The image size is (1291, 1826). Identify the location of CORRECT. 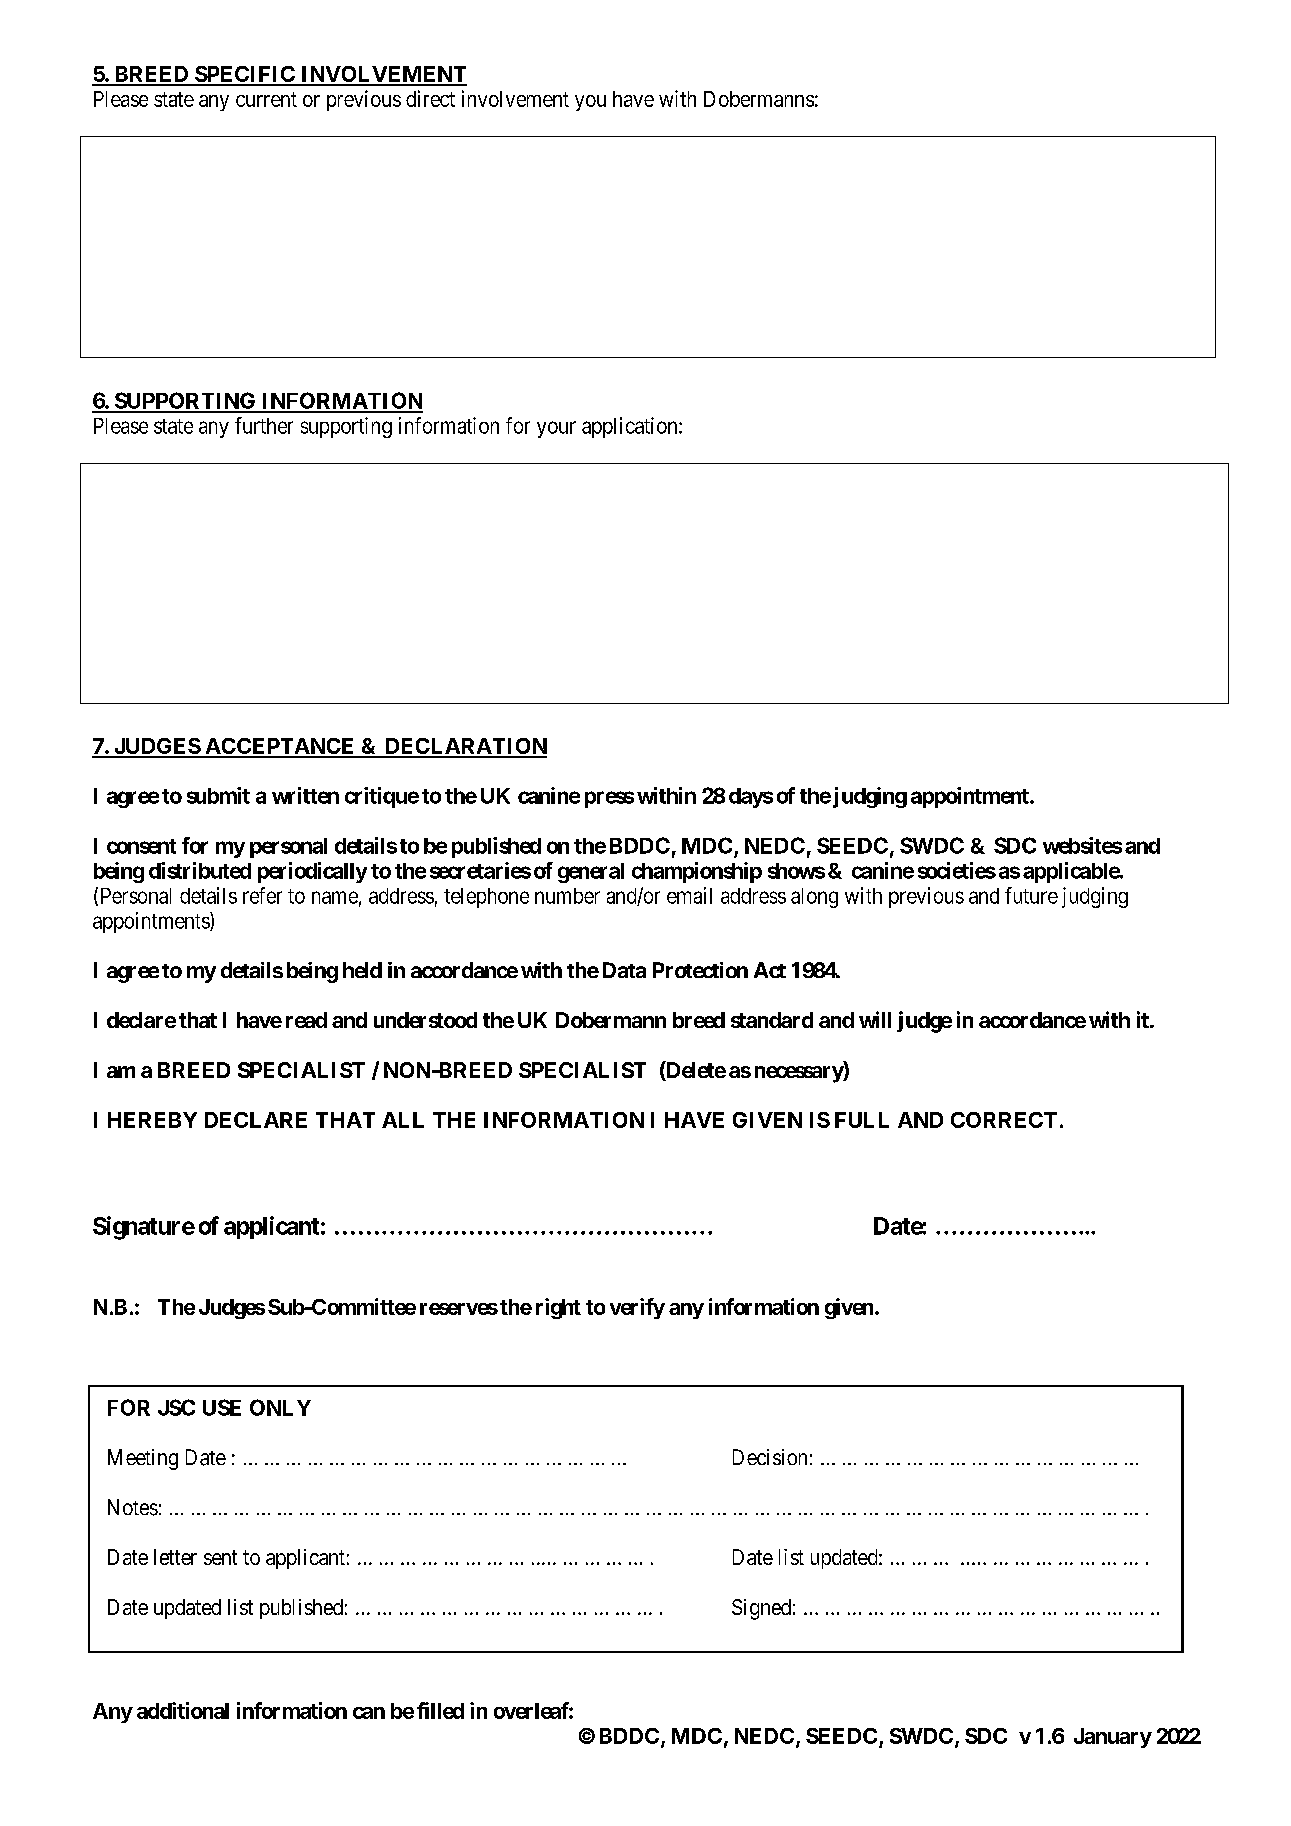
(1004, 1120).
